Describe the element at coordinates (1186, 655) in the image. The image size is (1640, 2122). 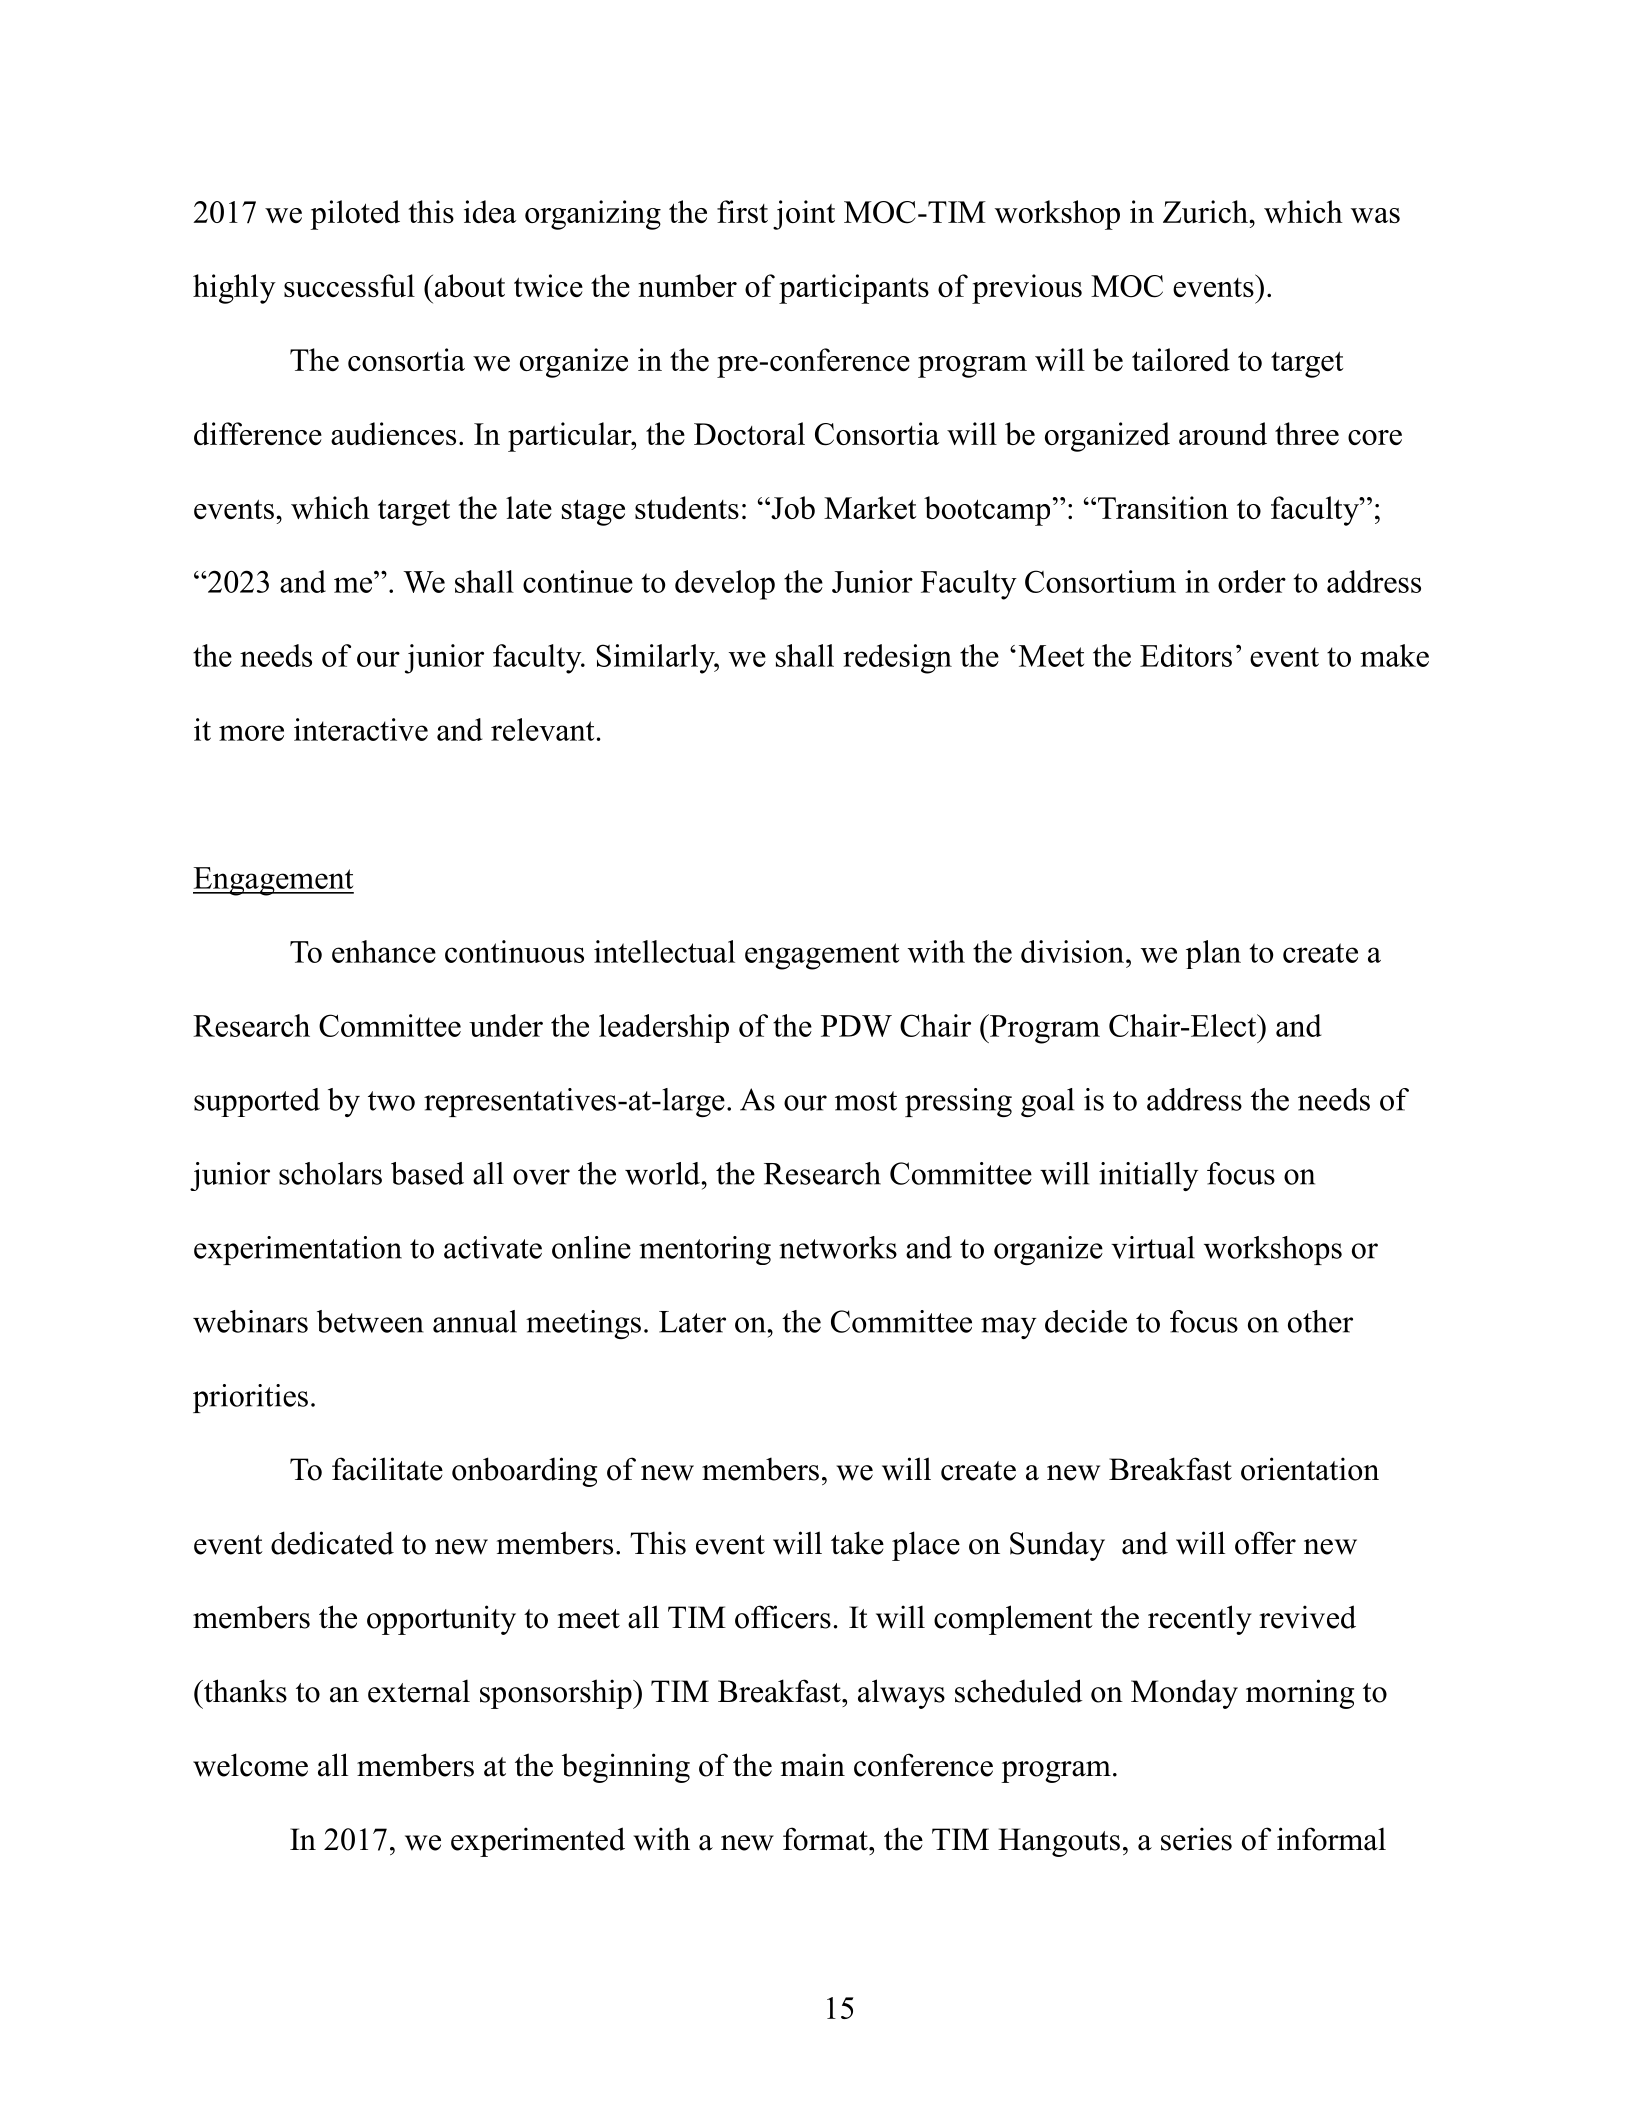
I see `Editors` at that location.
